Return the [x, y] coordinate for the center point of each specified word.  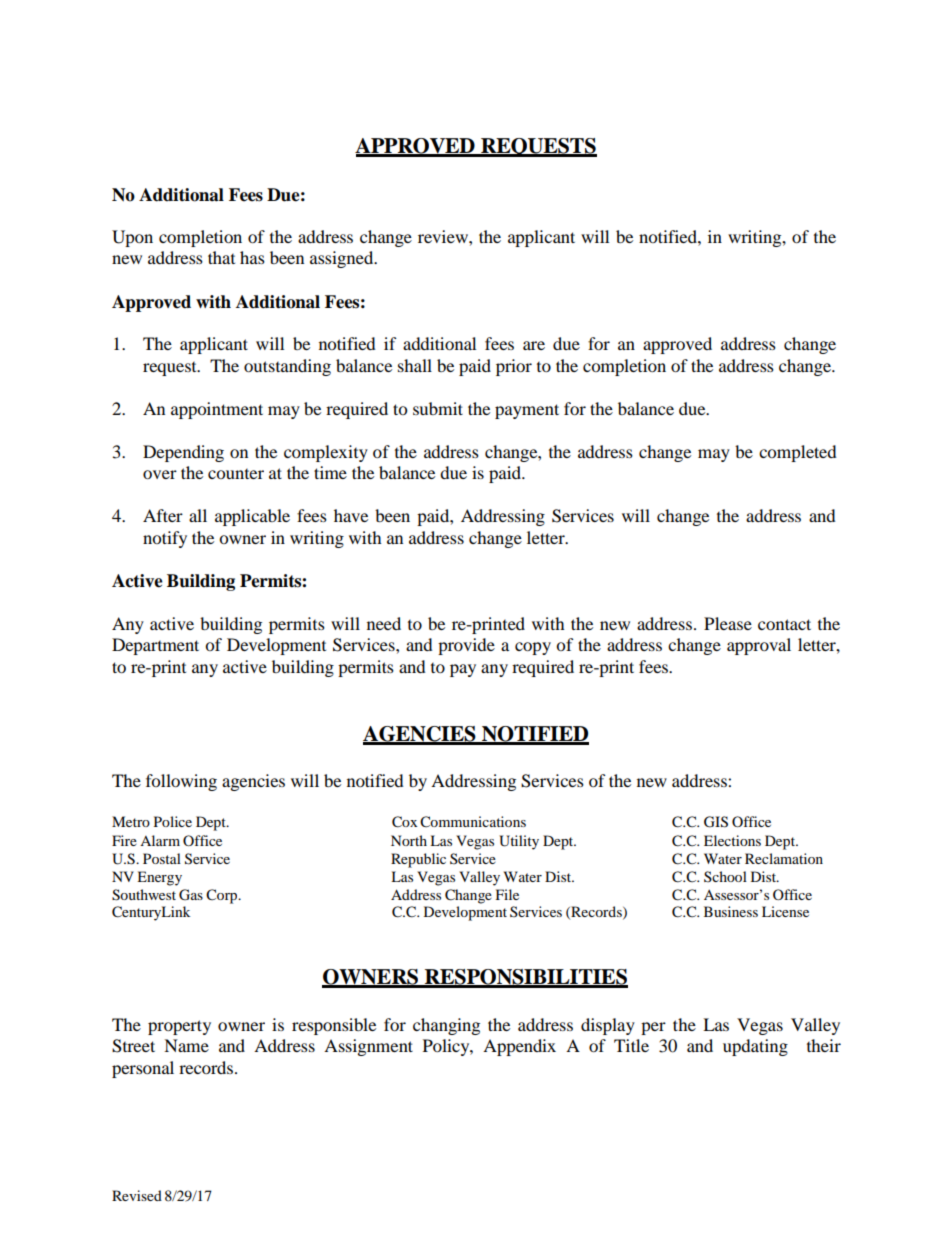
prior [514, 367]
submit [438, 408]
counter [236, 474]
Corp [223, 896]
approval [759, 646]
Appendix [519, 1047]
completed [798, 453]
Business [731, 911]
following [181, 782]
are [534, 345]
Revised [137, 1195]
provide [466, 646]
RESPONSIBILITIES [525, 978]
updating [755, 1047]
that [221, 257]
